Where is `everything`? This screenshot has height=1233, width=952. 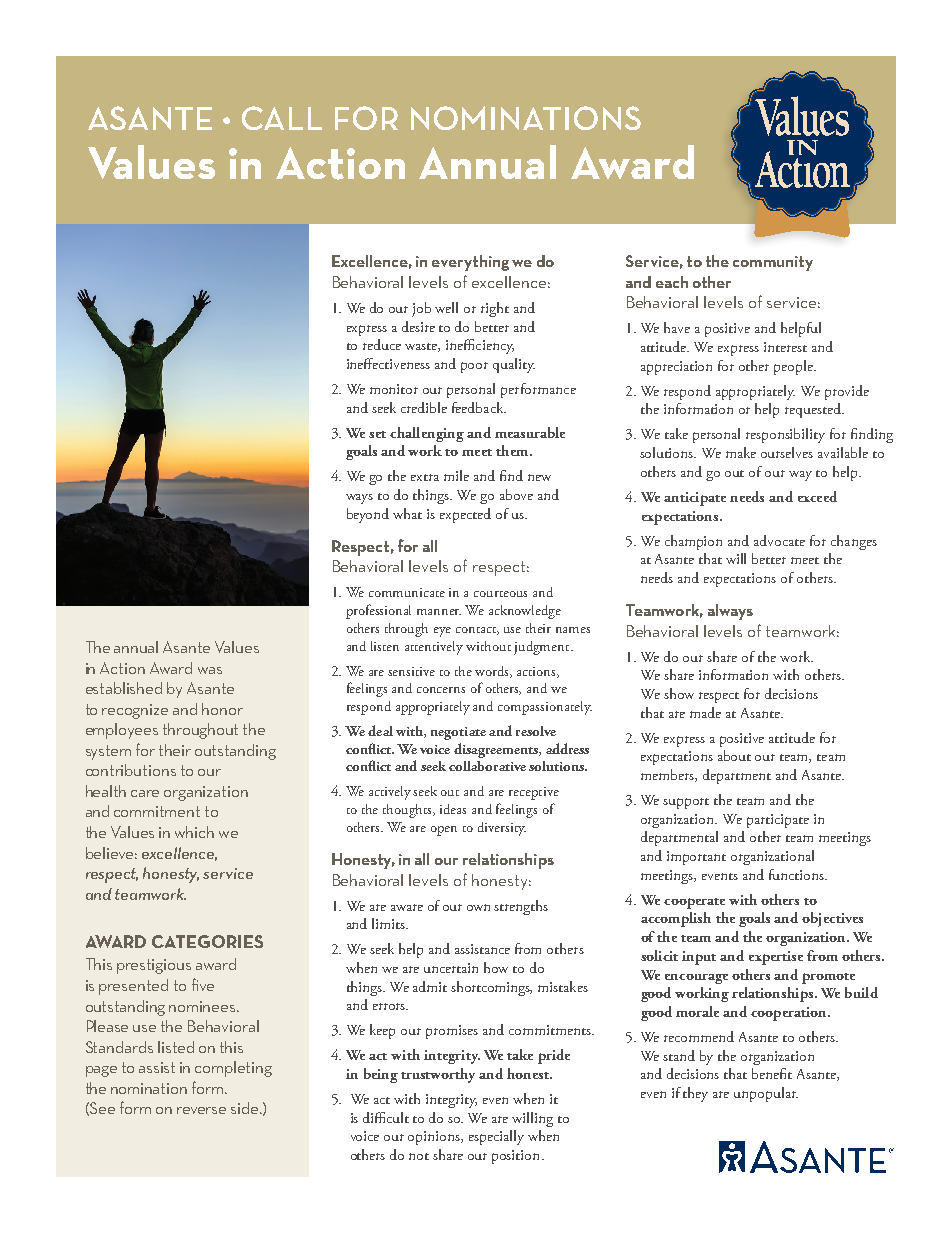
everything is located at coordinates (470, 263).
